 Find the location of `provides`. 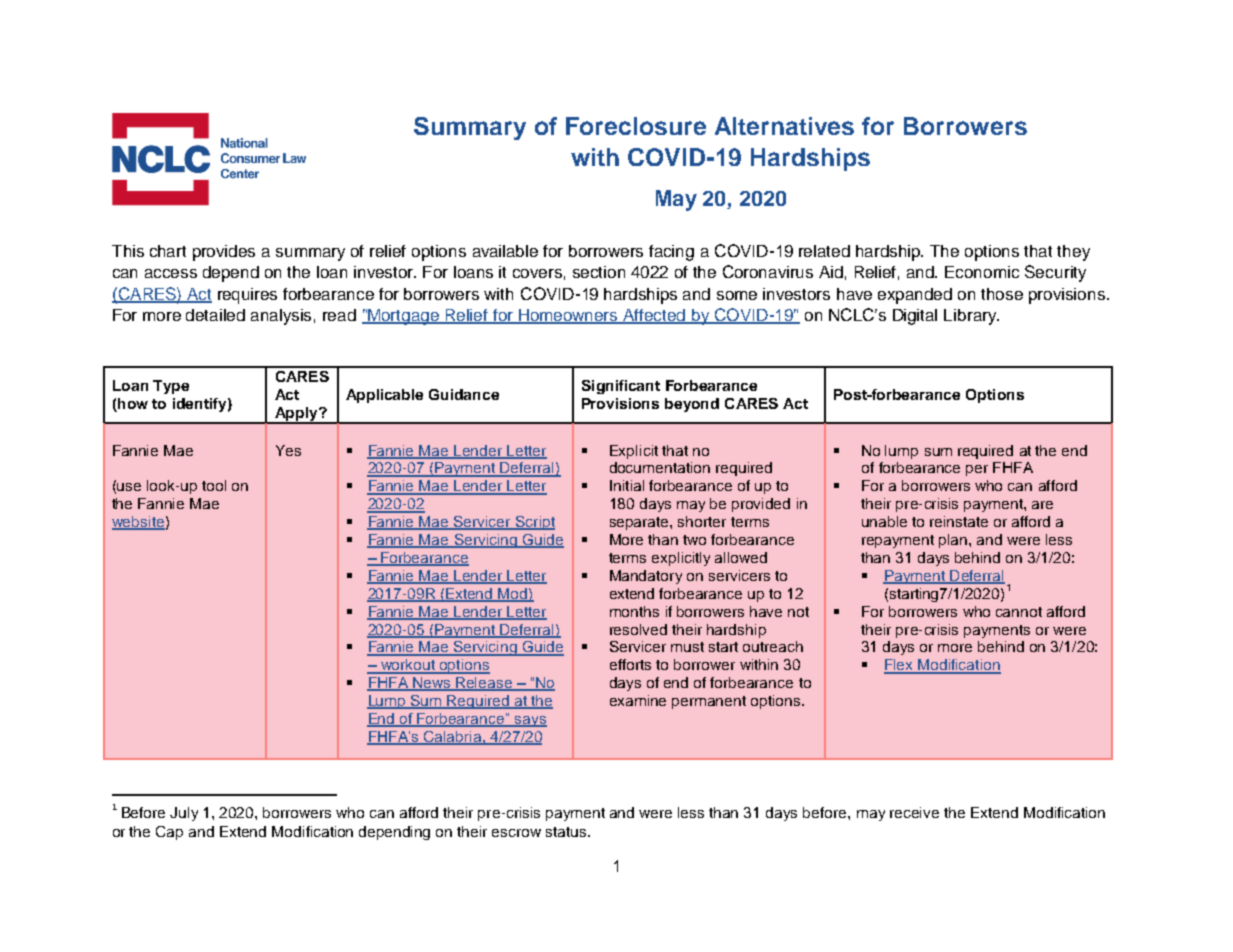

provides is located at coordinates (224, 253).
